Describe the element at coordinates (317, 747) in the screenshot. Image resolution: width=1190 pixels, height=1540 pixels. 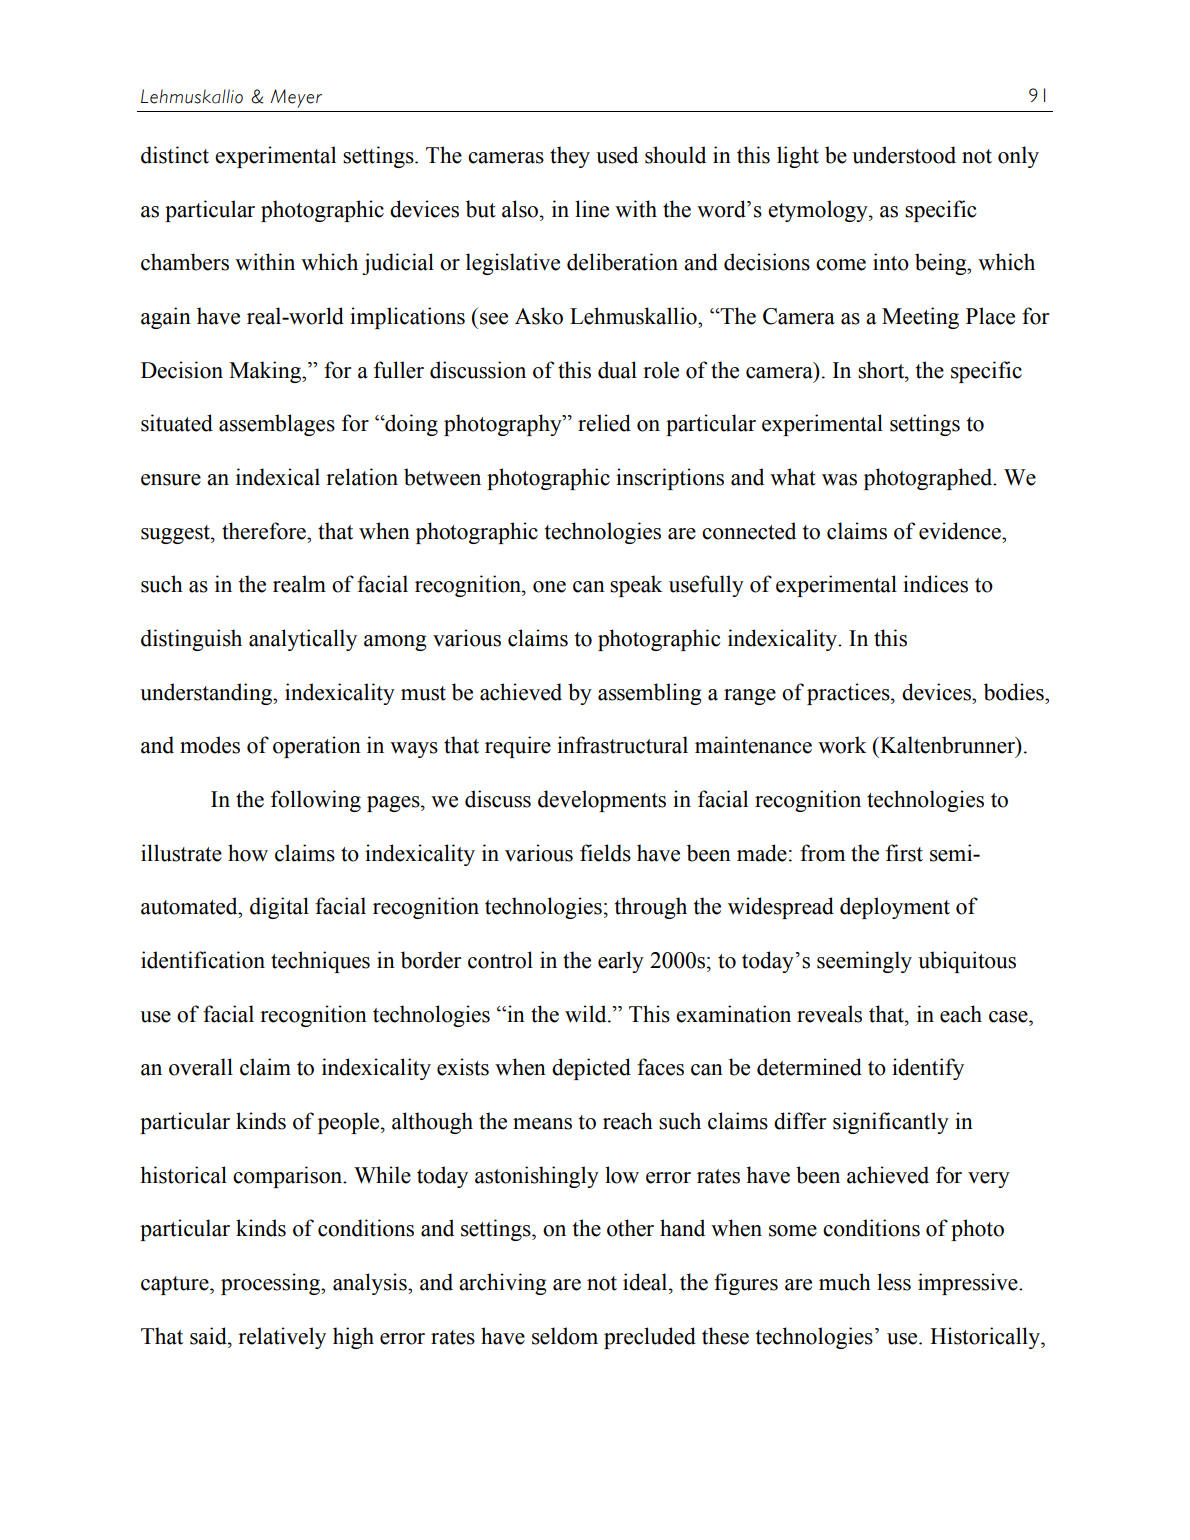
I see `operation` at that location.
